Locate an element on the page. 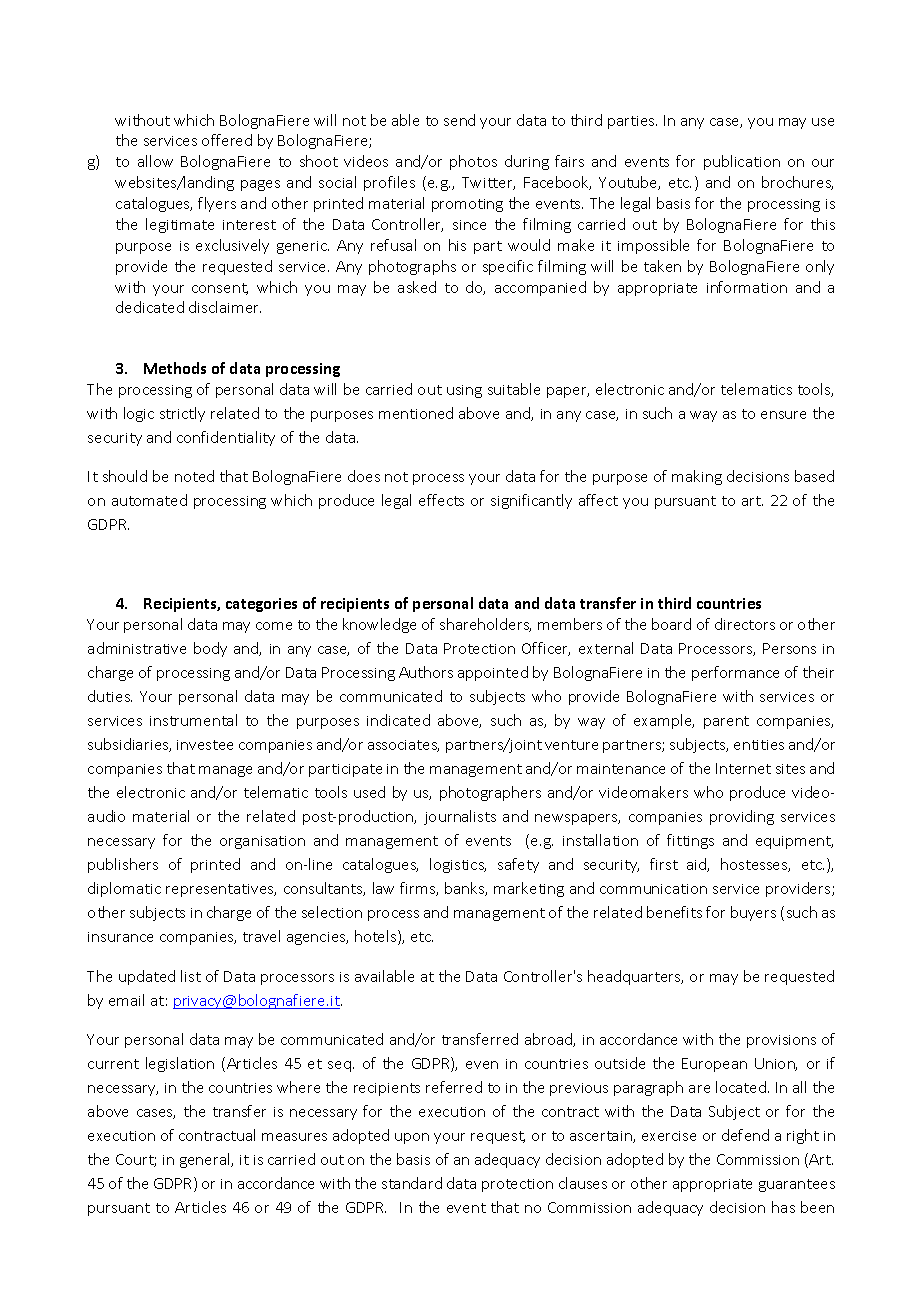 The width and height of the page is (924, 1308). publication is located at coordinates (742, 162).
